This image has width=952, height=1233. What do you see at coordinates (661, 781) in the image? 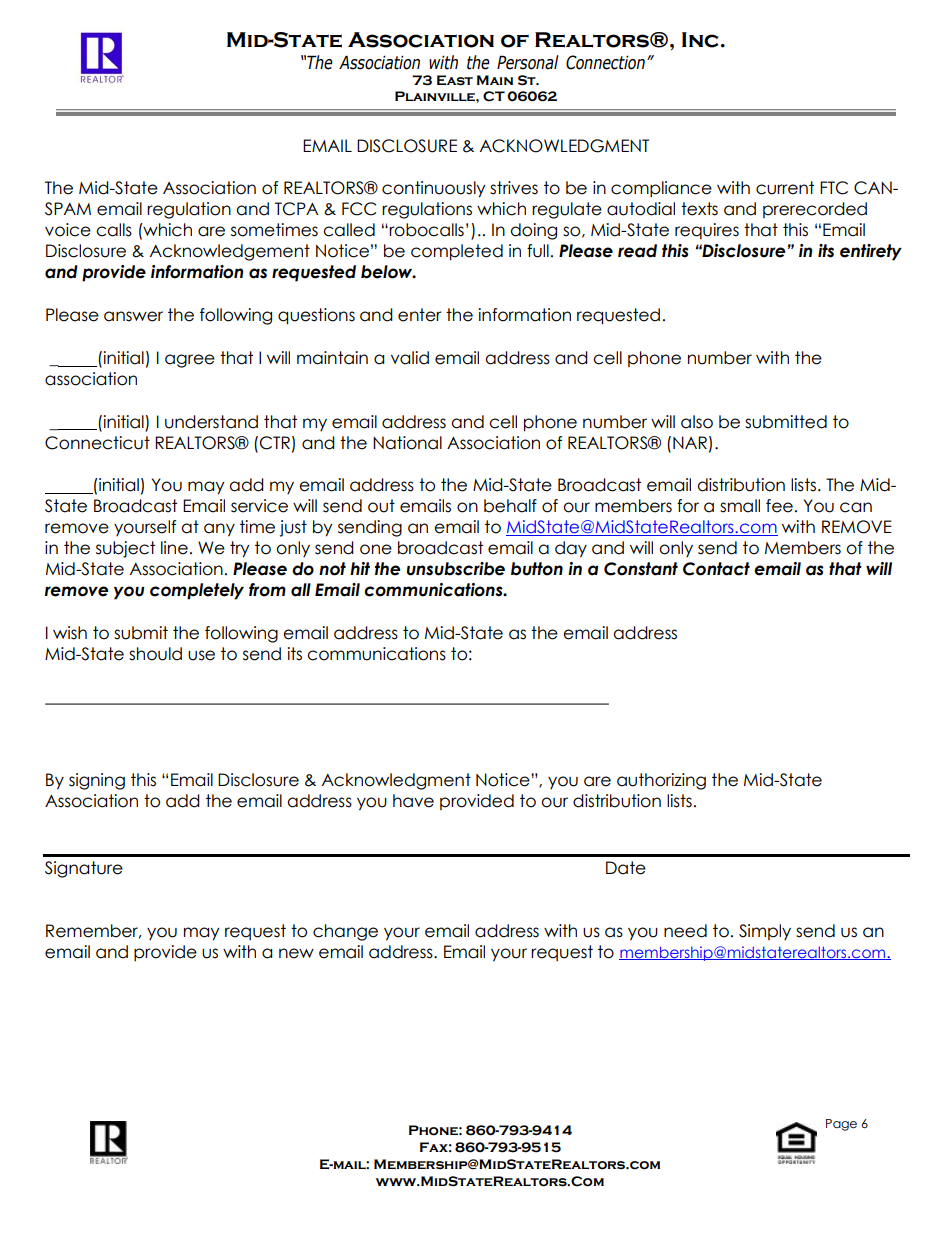
I see `authorizing` at bounding box center [661, 781].
